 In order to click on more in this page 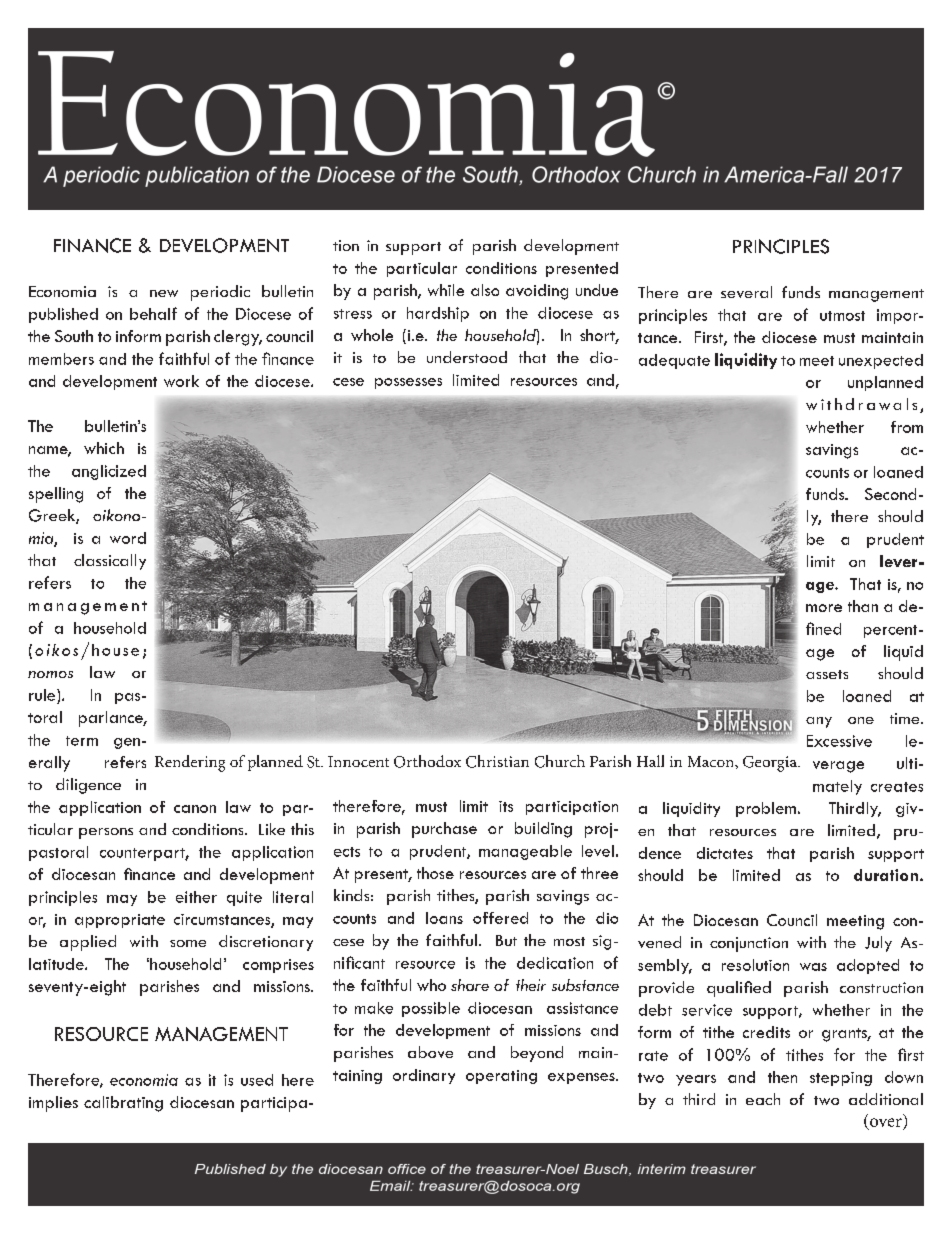, I will do `click(824, 608)`.
